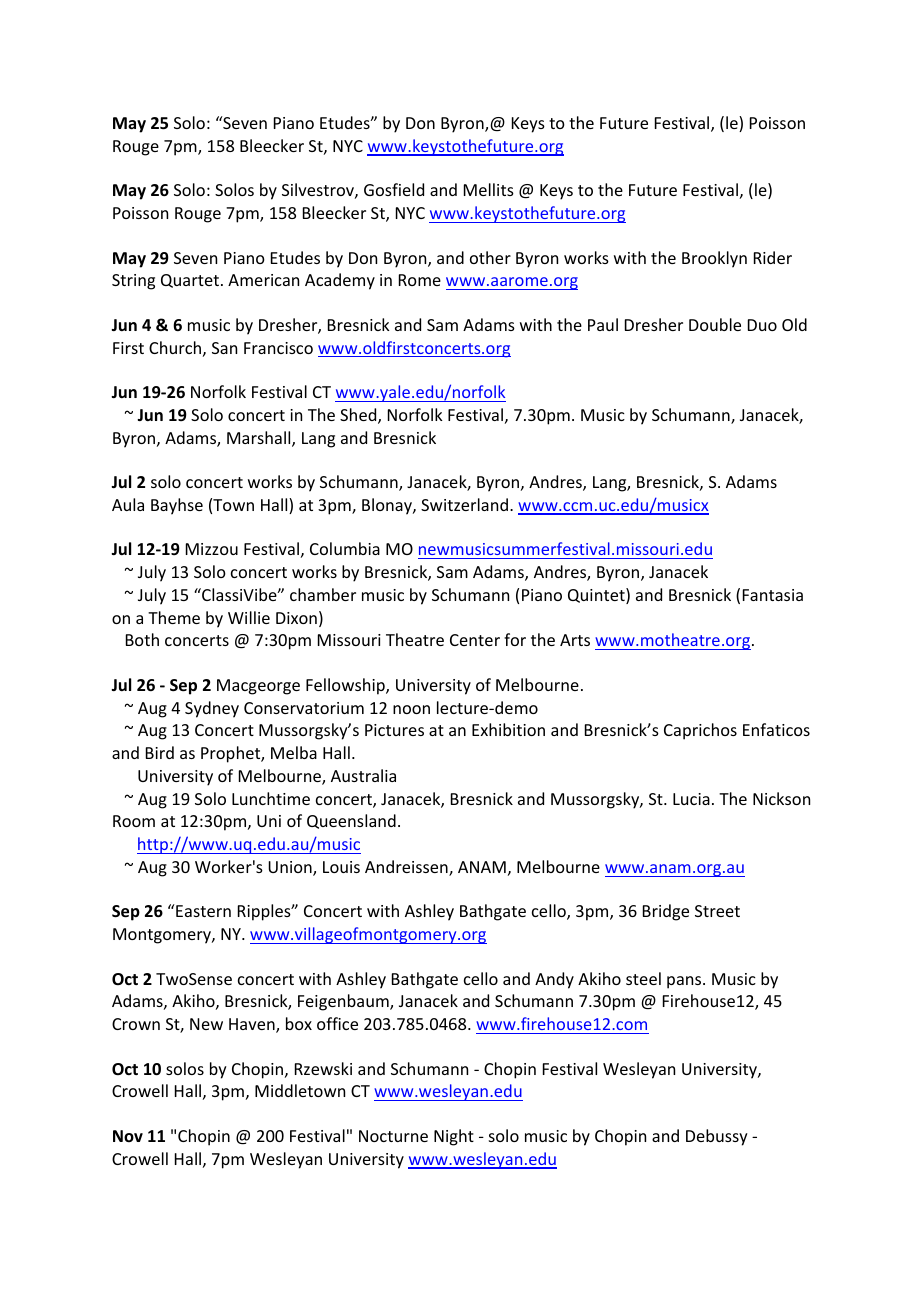  I want to click on other, so click(490, 257).
